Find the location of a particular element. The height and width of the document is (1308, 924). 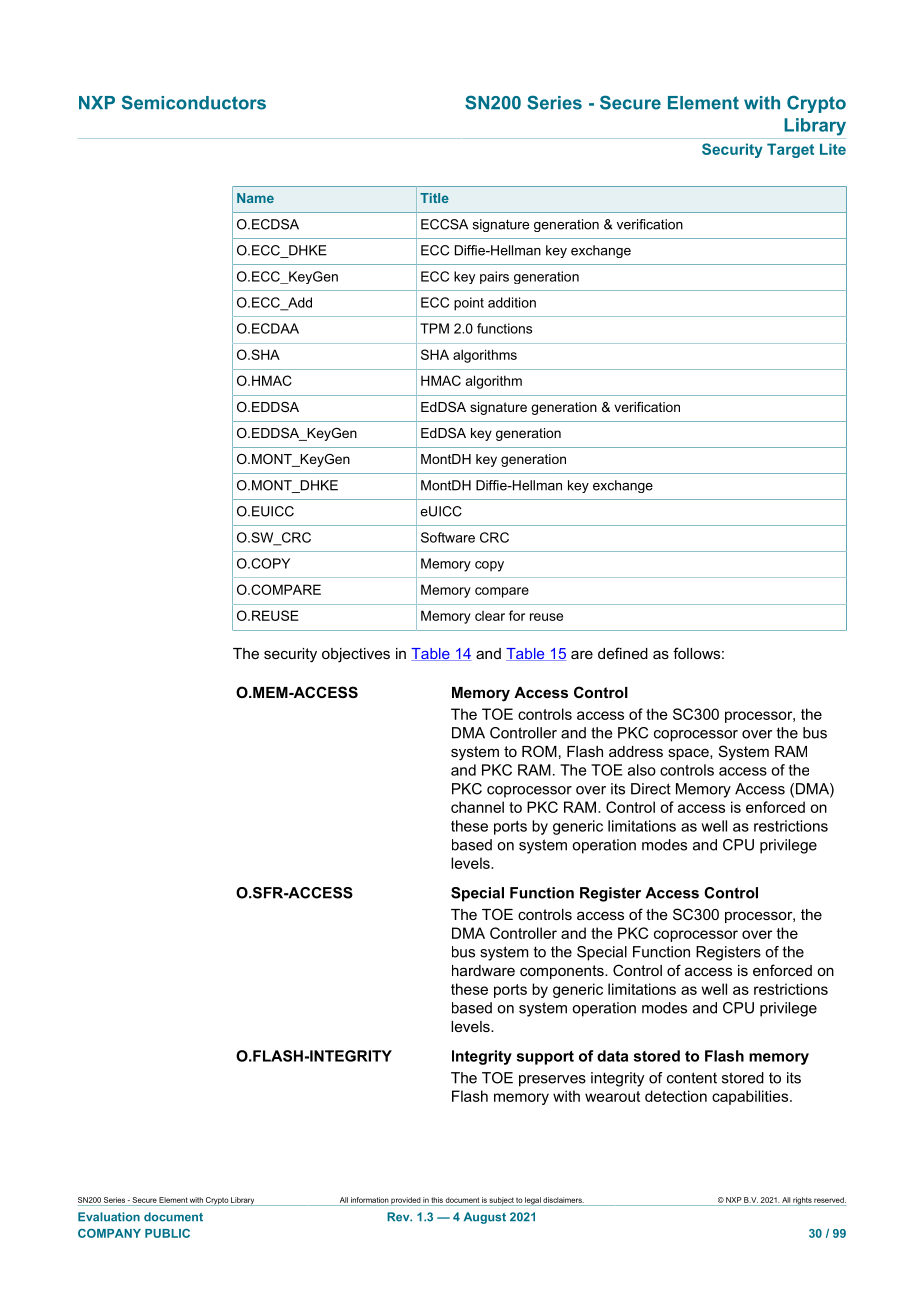

Name is located at coordinates (255, 198).
